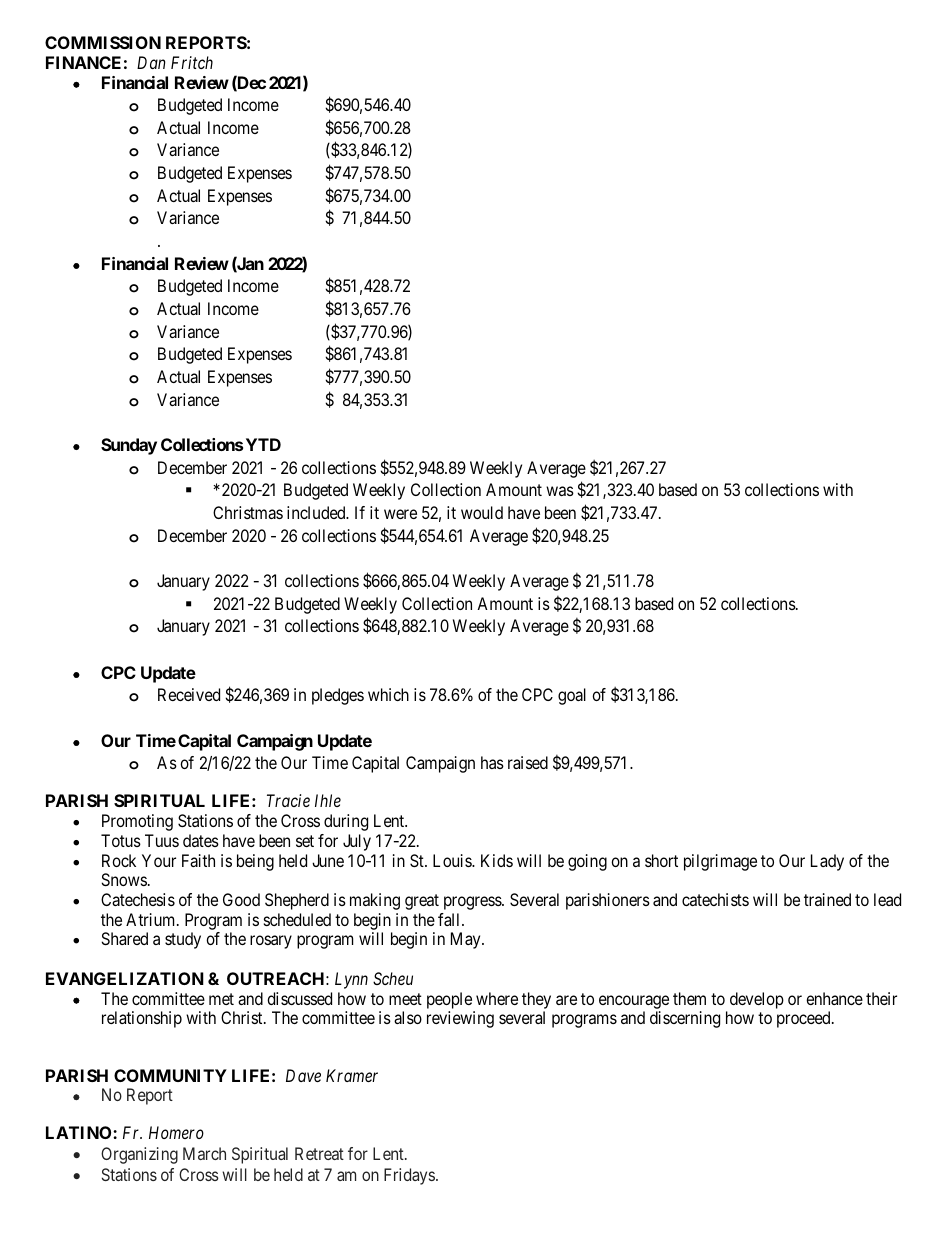  What do you see at coordinates (159, 860) in the page?
I see `Your` at bounding box center [159, 860].
